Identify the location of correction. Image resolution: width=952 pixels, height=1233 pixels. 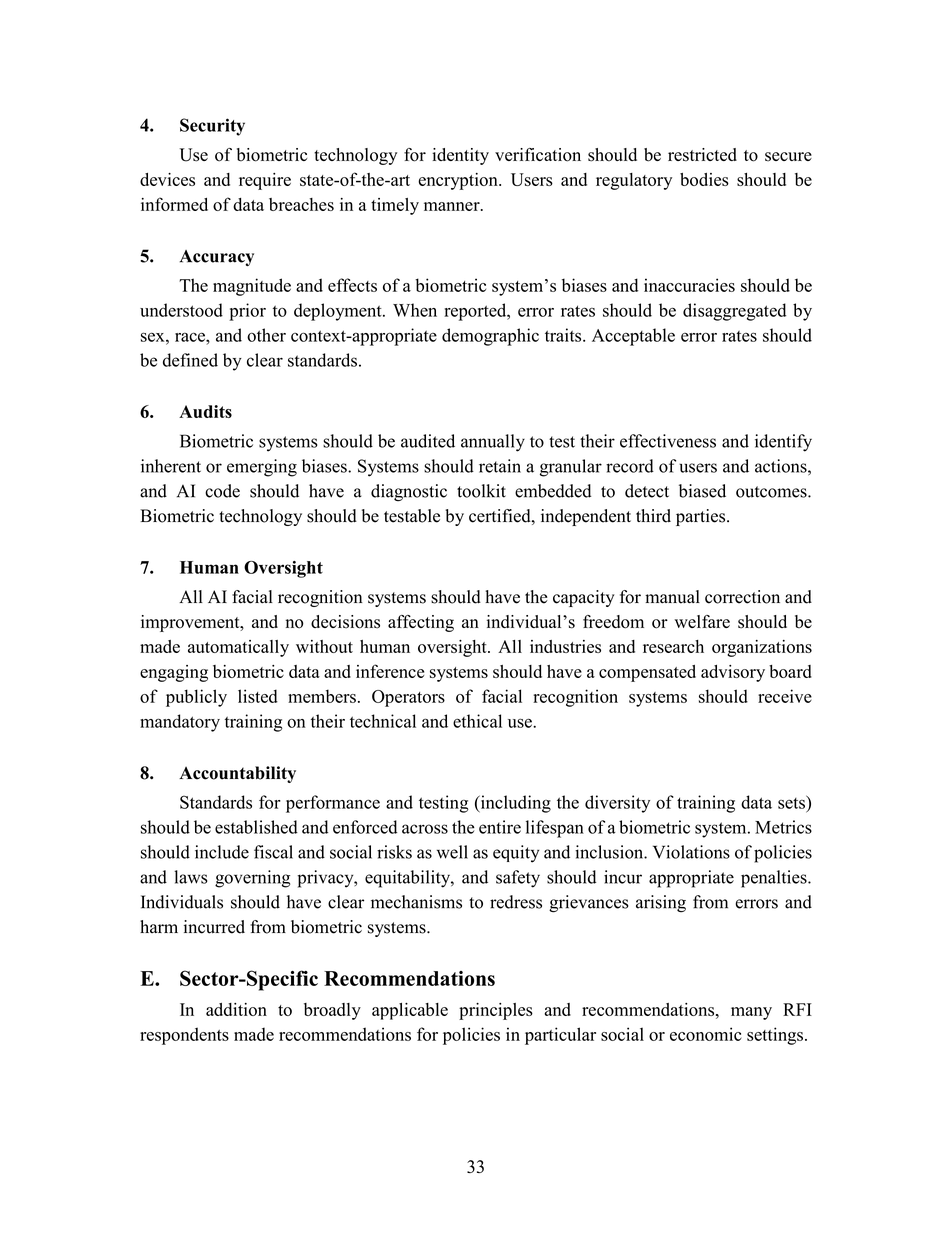
(742, 597).
